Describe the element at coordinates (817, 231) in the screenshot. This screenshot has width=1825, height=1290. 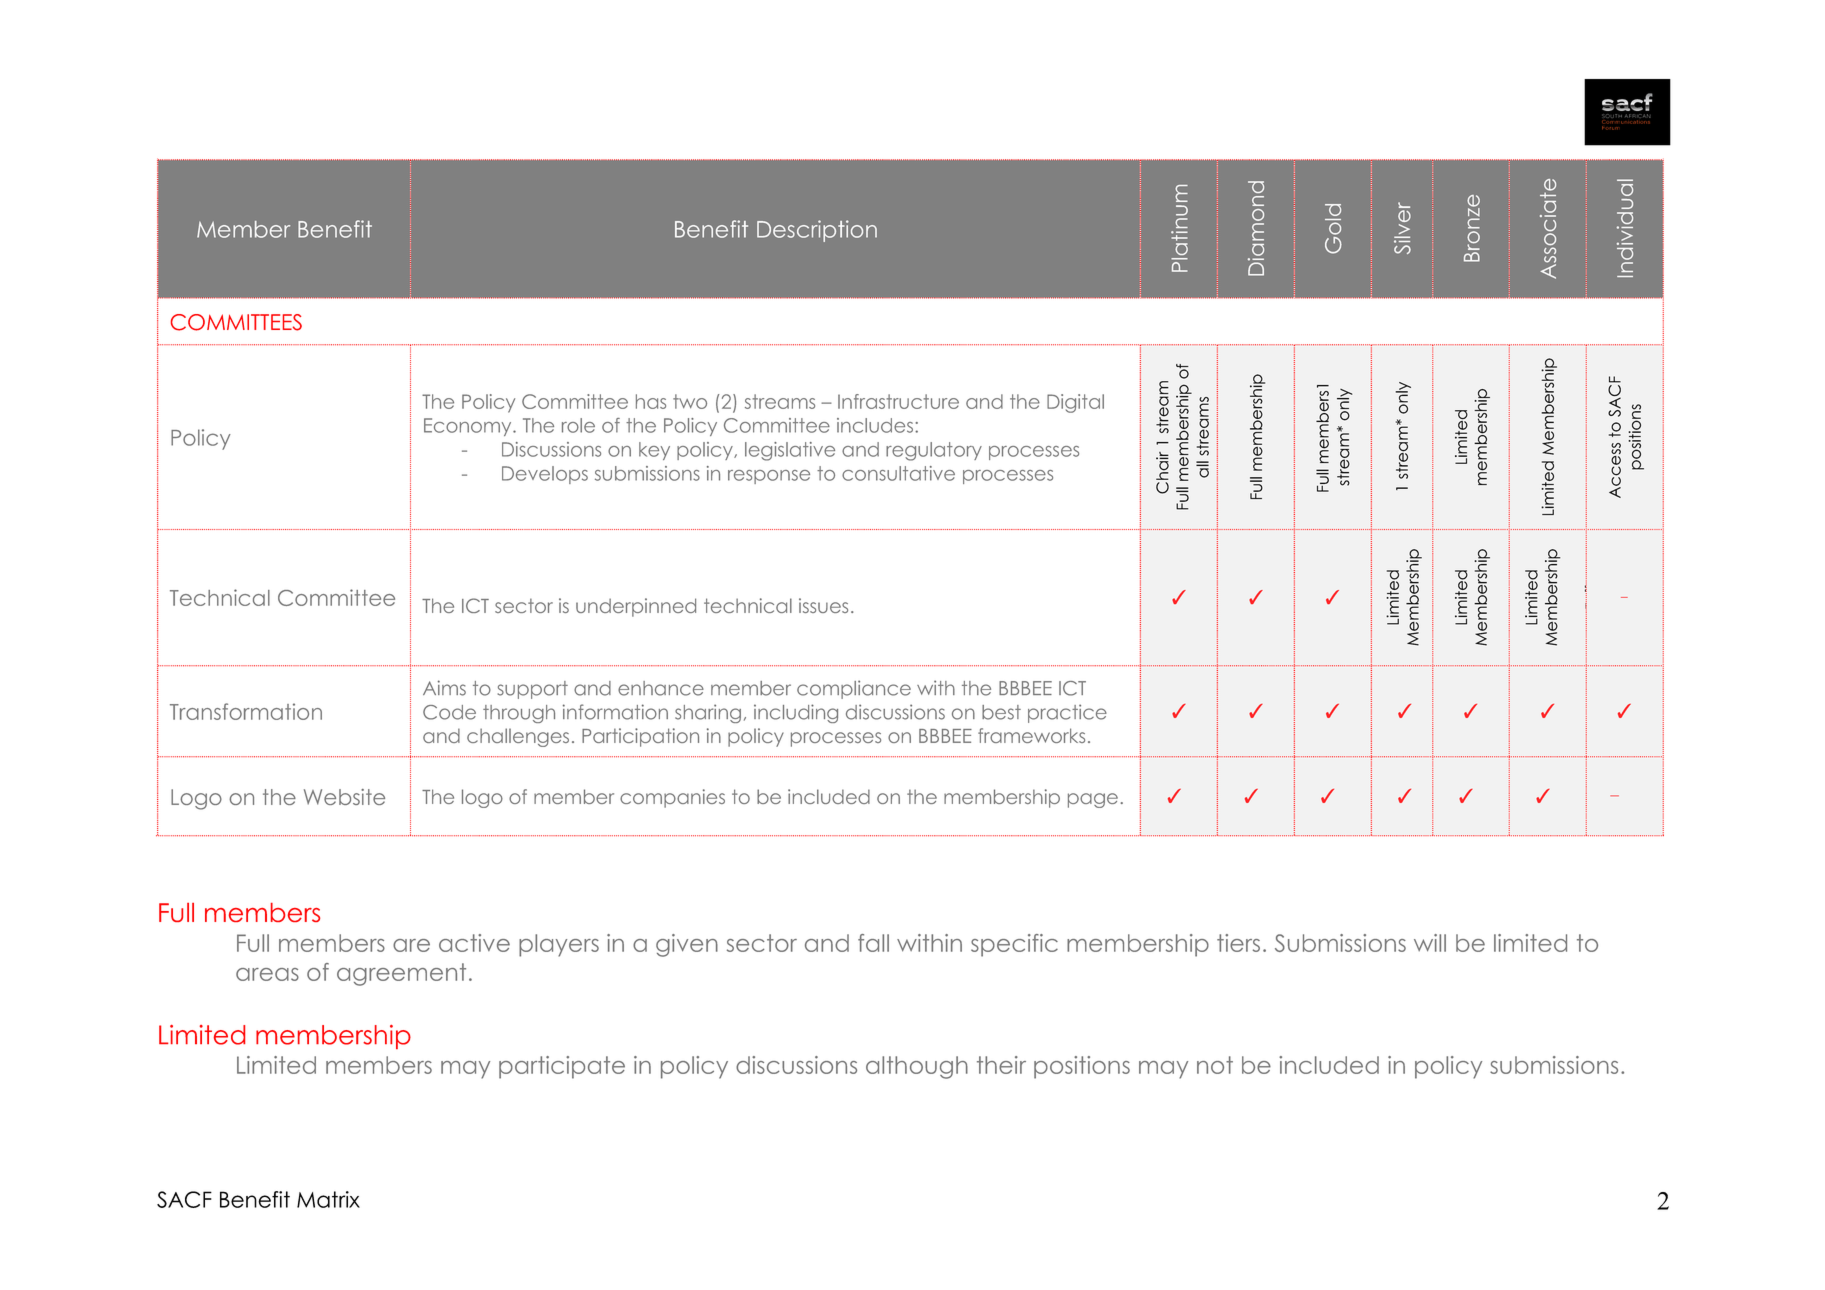
I see `Description` at that location.
